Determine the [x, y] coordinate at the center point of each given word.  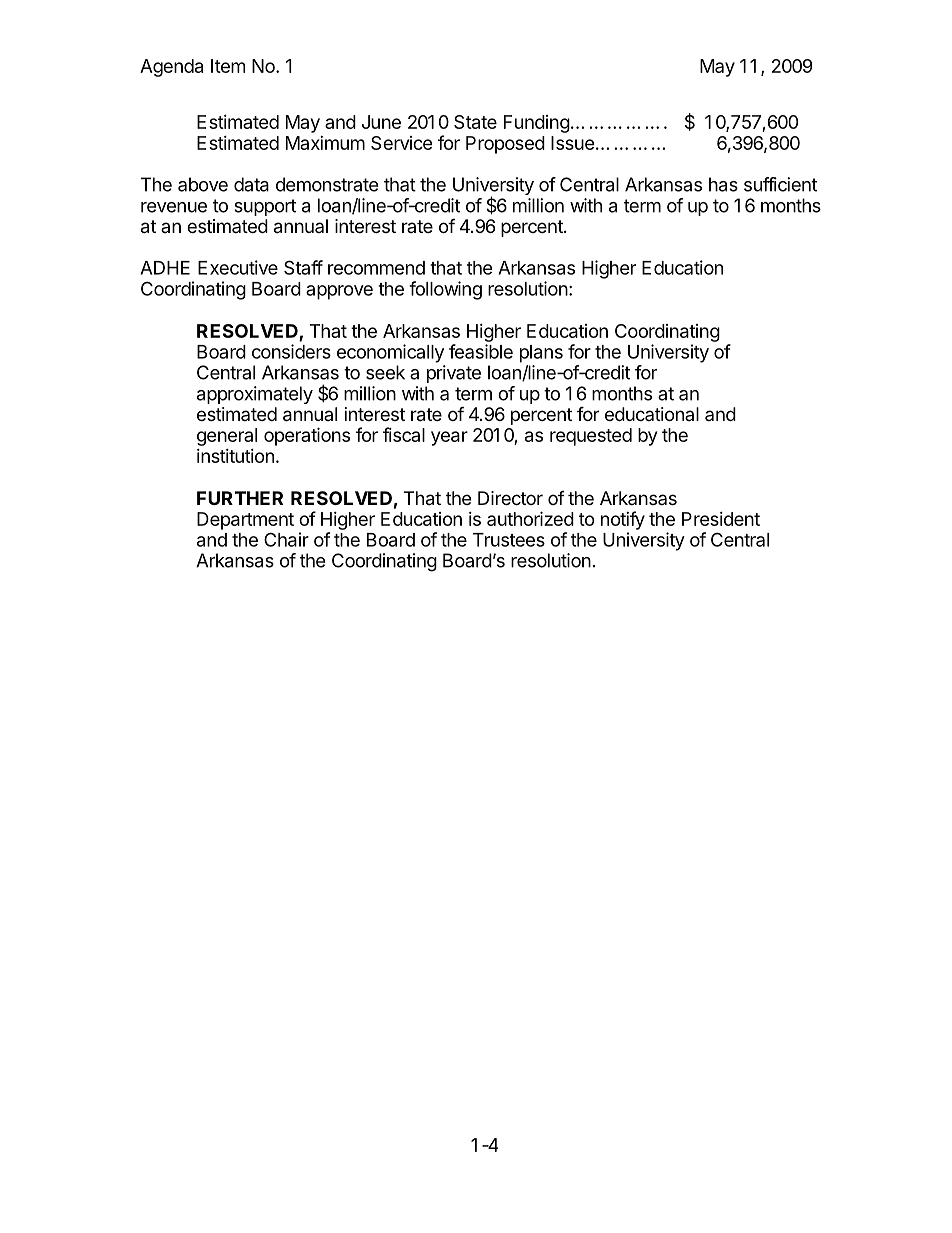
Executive [238, 267]
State [475, 122]
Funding [537, 124]
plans [541, 354]
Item [228, 66]
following [445, 290]
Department [245, 521]
